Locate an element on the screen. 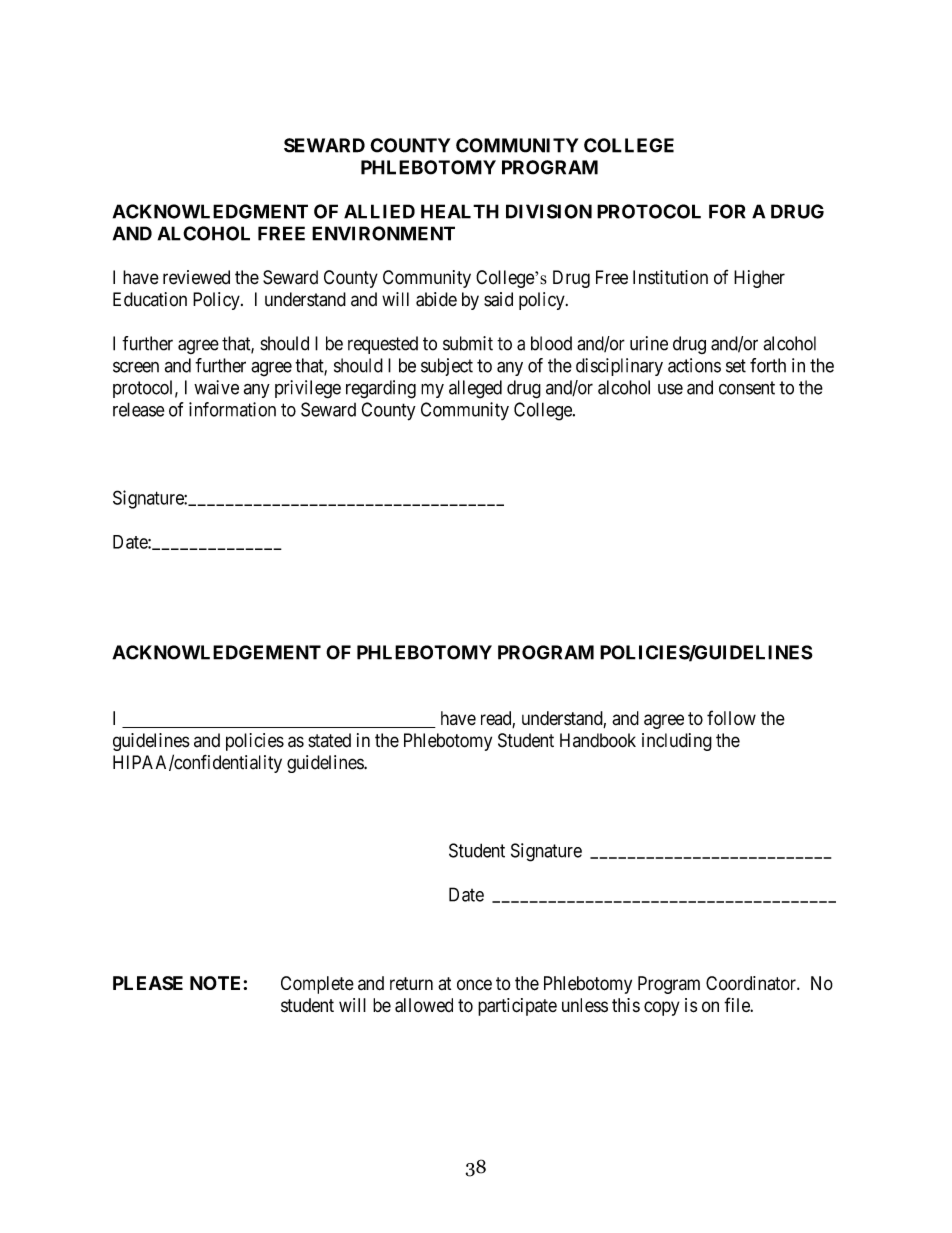  regarding is located at coordinates (381, 389).
